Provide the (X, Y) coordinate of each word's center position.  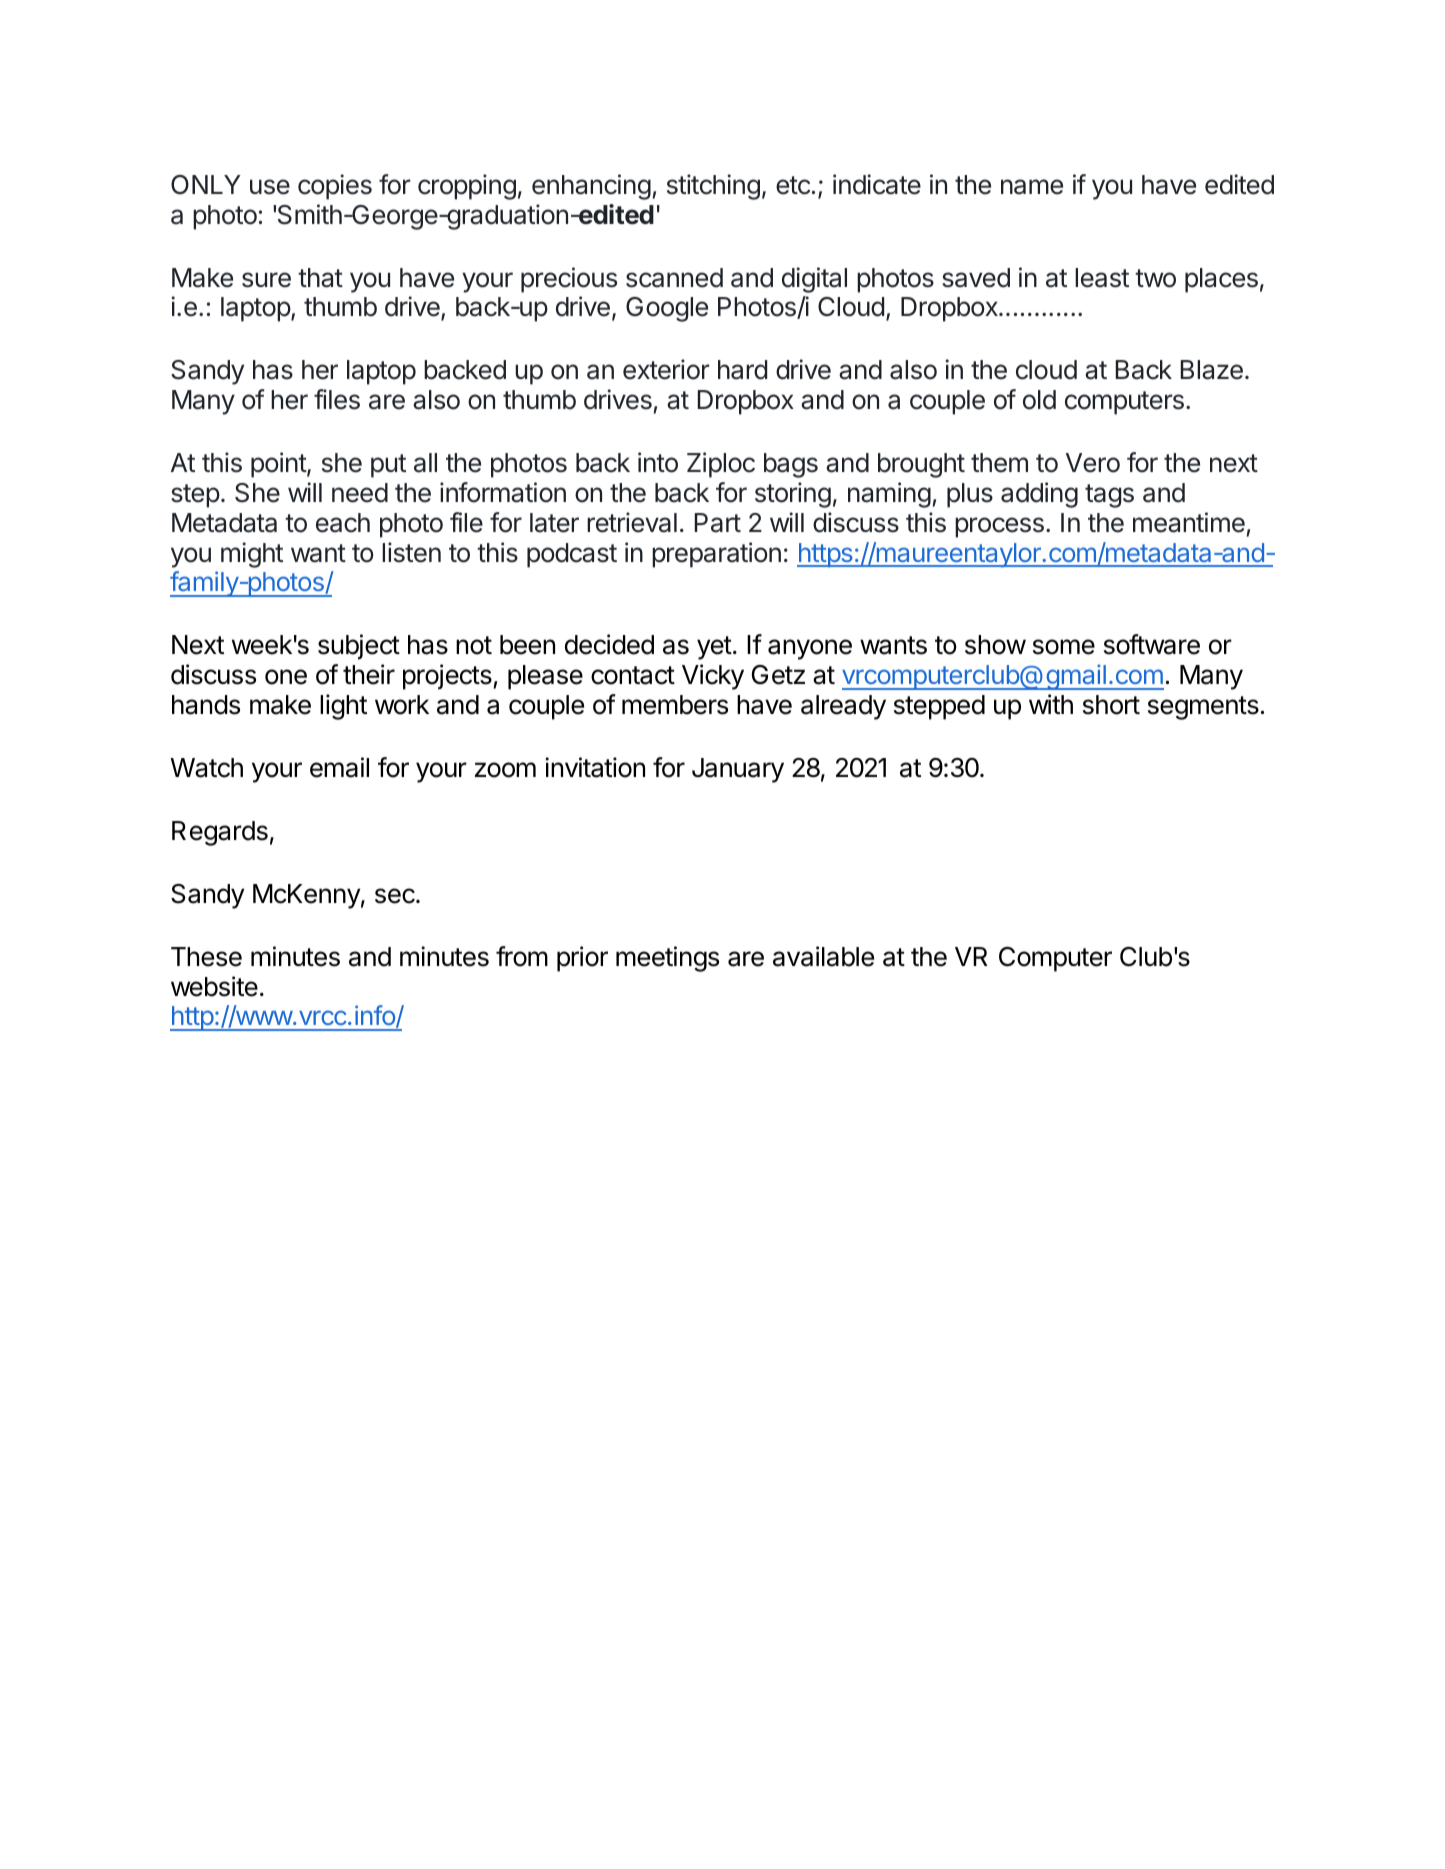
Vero (1093, 463)
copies (335, 187)
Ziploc (721, 465)
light (343, 707)
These (206, 957)
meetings (667, 959)
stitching (713, 187)
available (823, 956)
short (1111, 705)
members (675, 705)
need (360, 493)
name (1032, 187)
